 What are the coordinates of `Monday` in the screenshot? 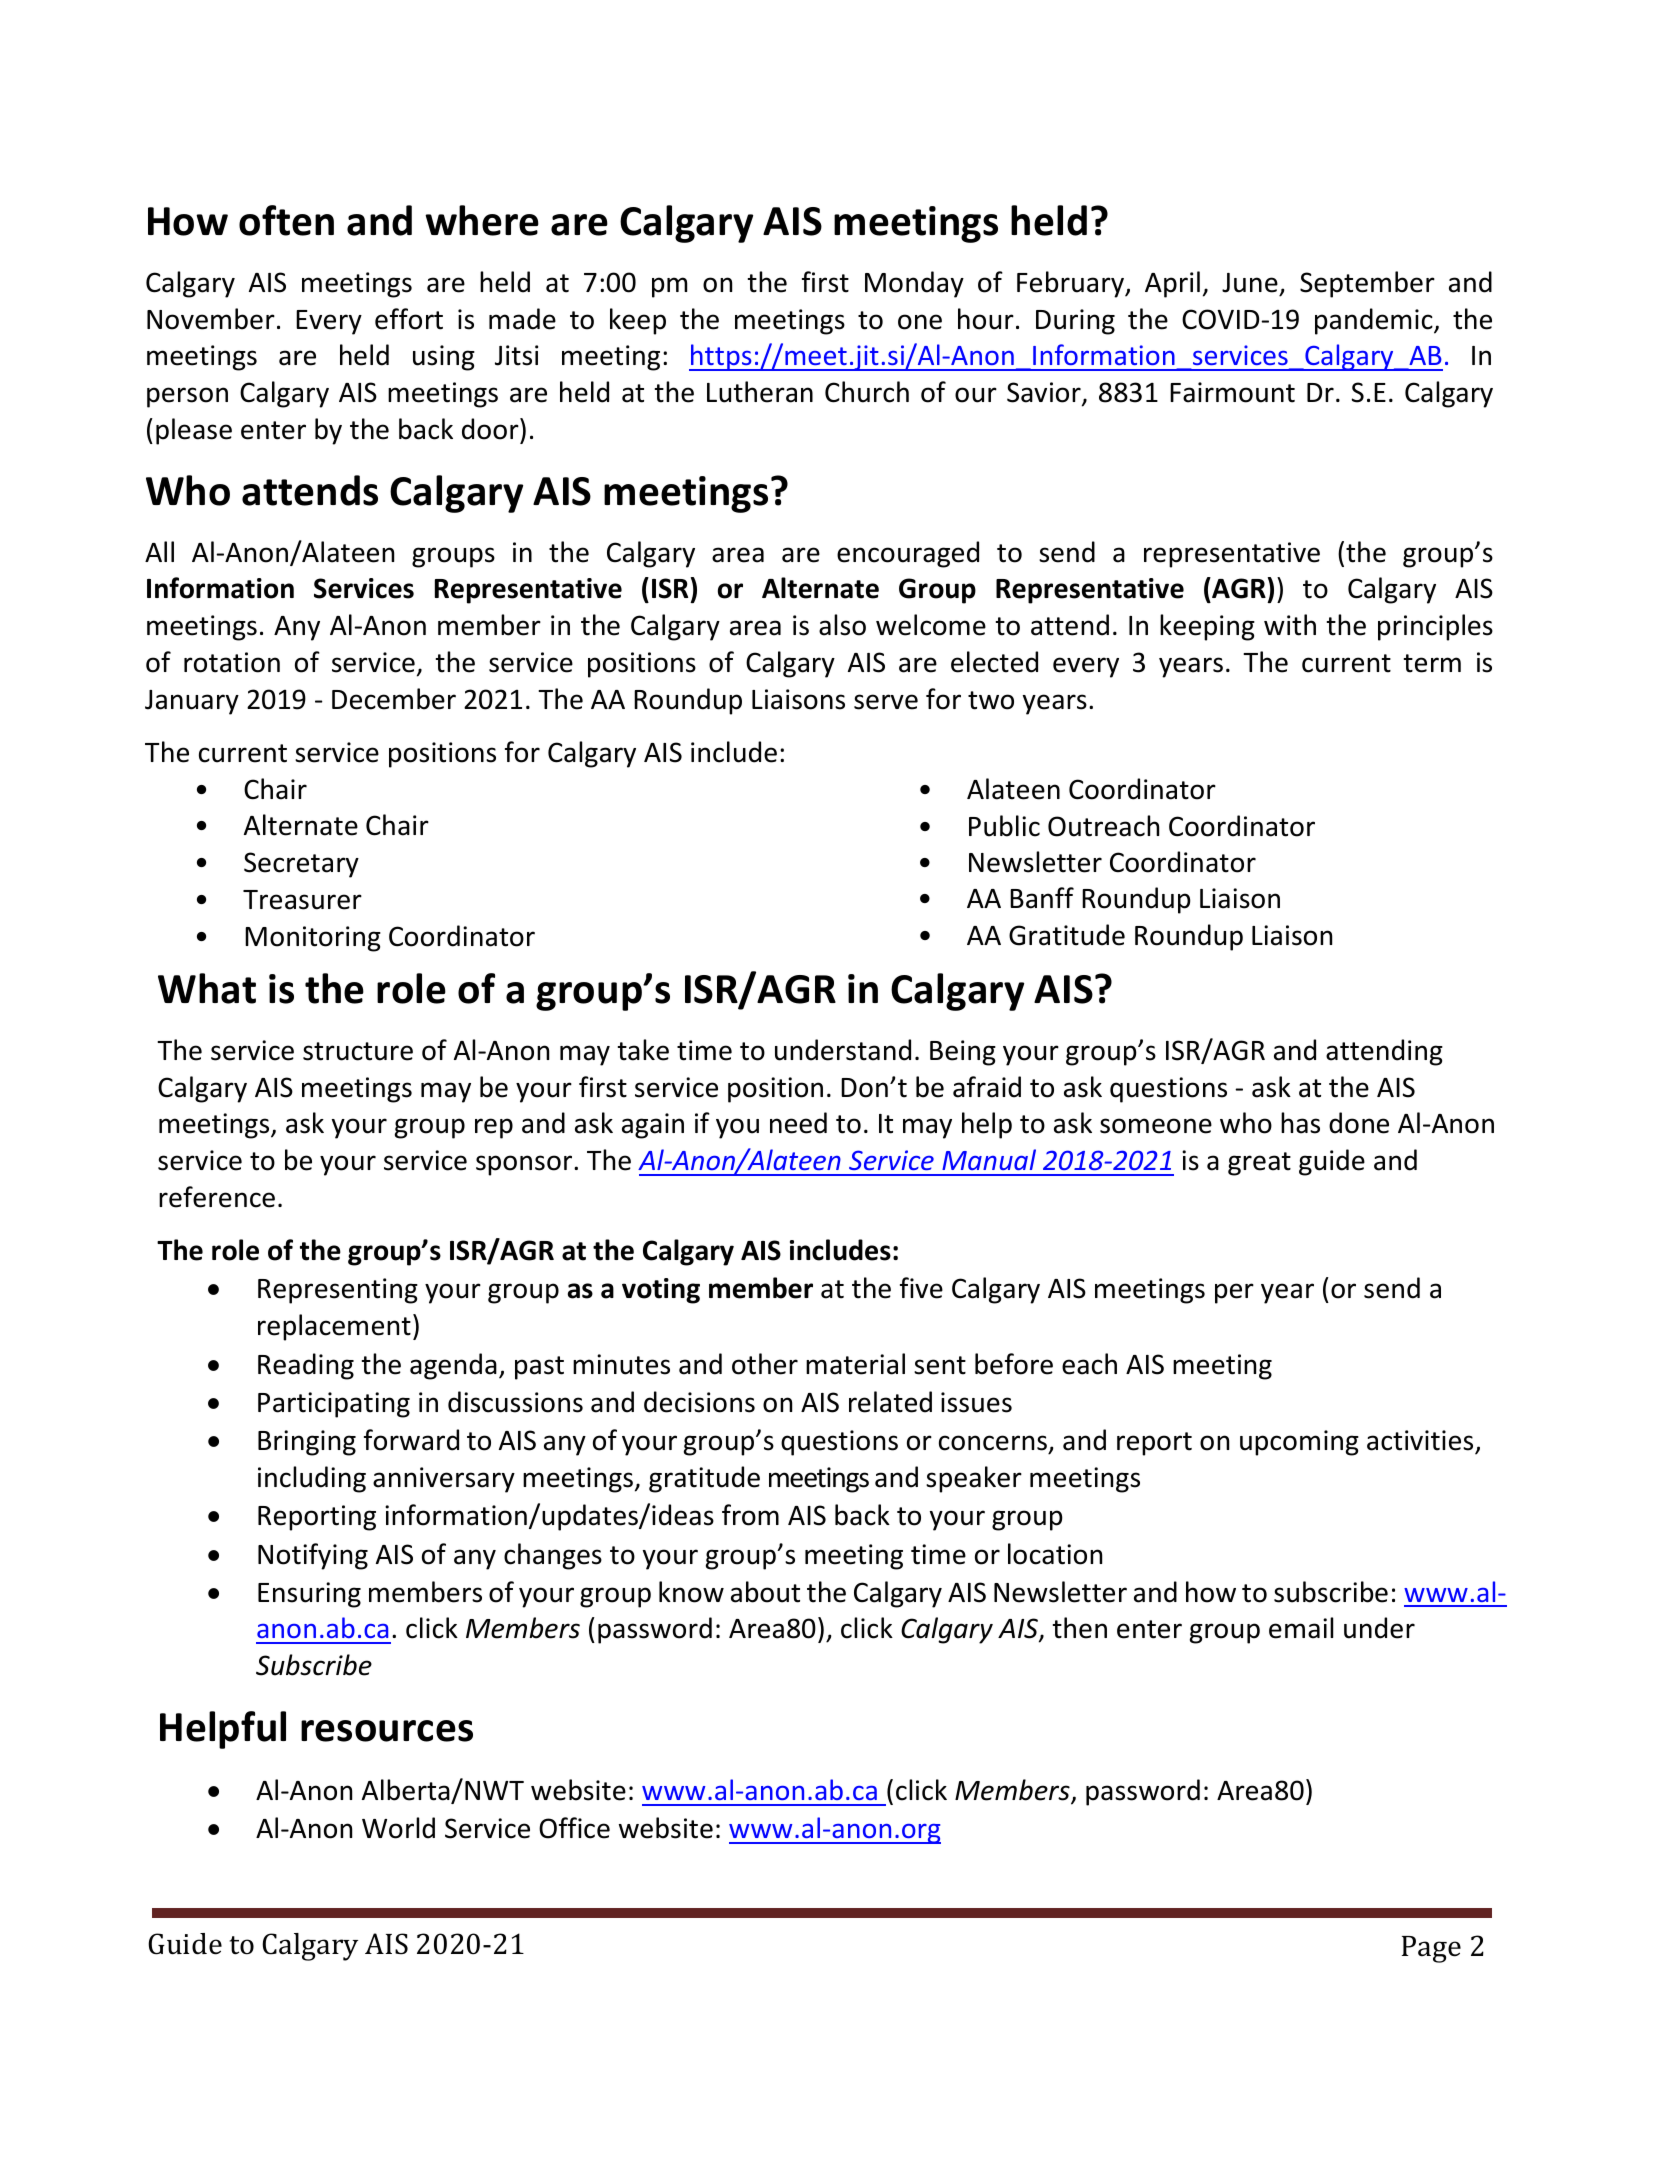 It's located at (914, 284).
